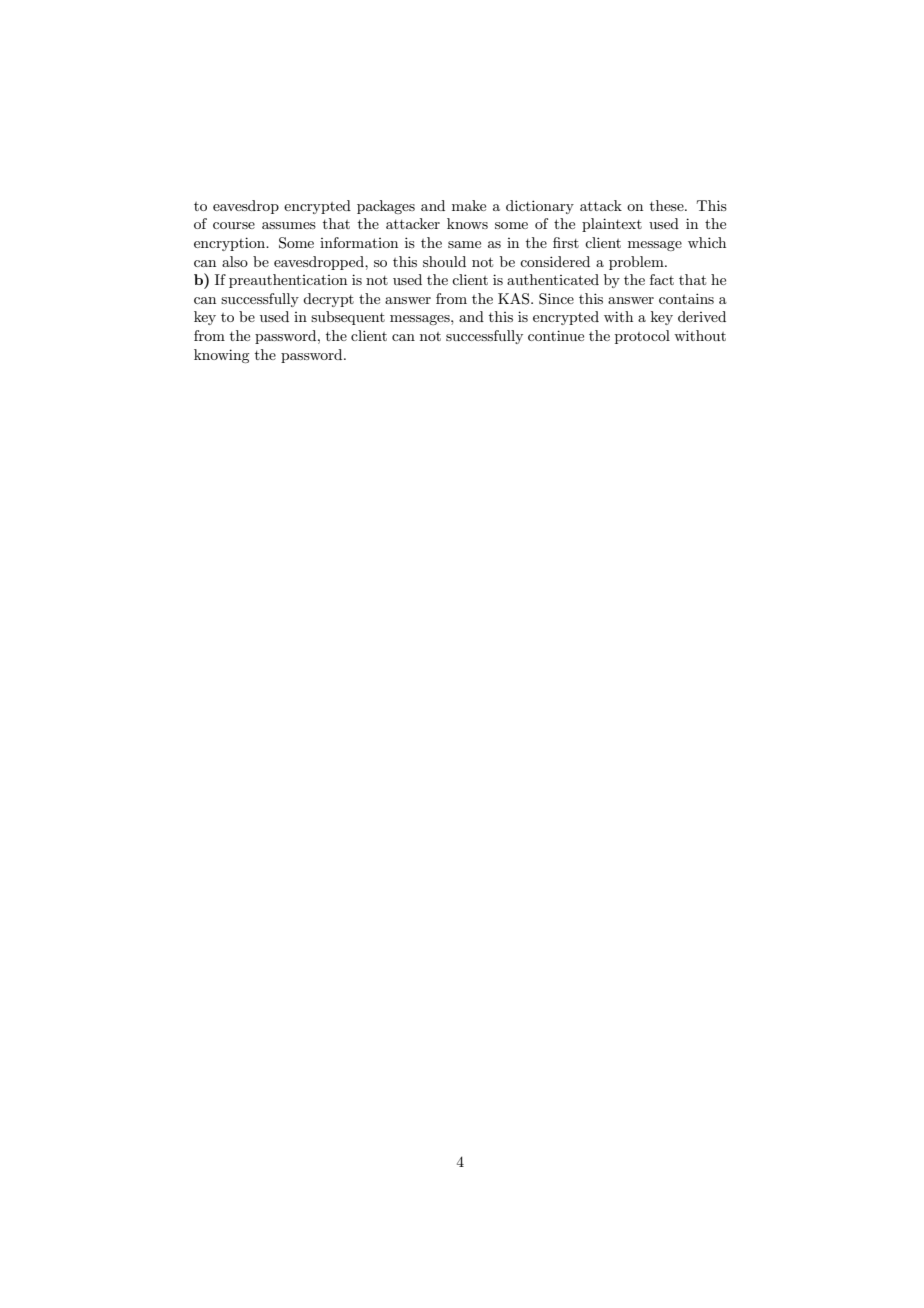 Image resolution: width=924 pixels, height=1308 pixels. Describe the element at coordinates (686, 298) in the image. I see `contains` at that location.
